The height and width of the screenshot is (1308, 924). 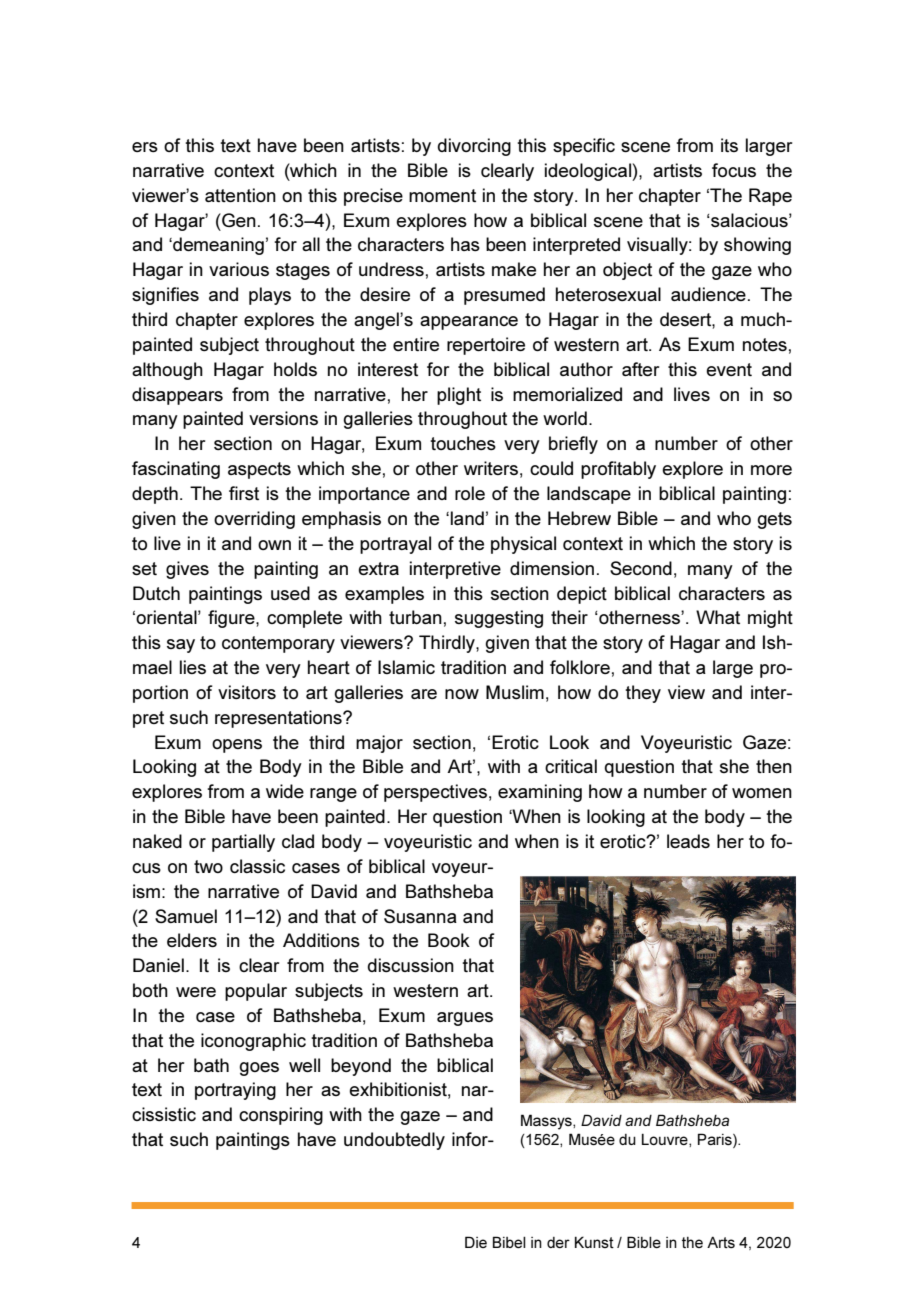 What do you see at coordinates (281, 1116) in the screenshot?
I see `conspiring` at bounding box center [281, 1116].
